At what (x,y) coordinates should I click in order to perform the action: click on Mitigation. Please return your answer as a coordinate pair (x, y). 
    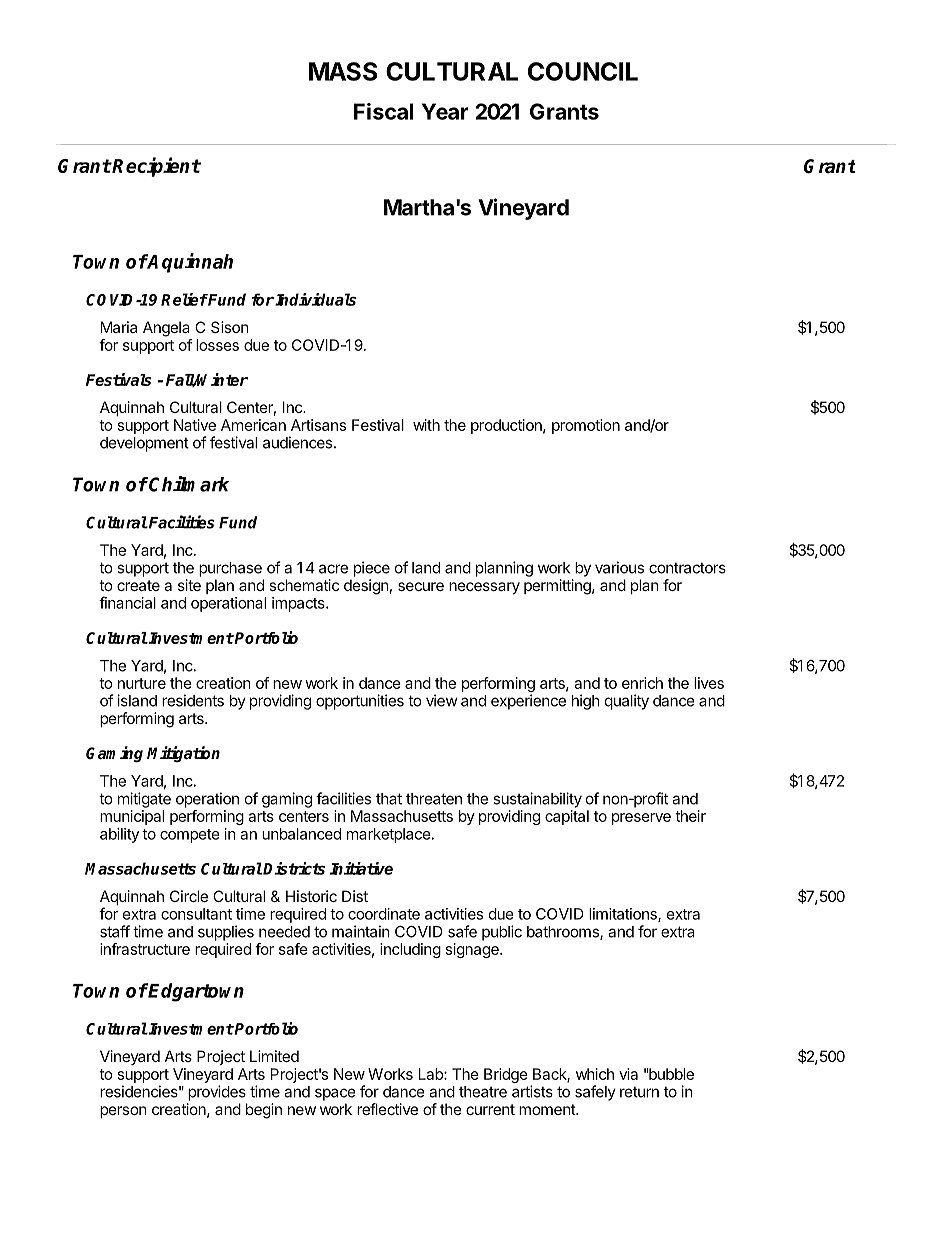
    Looking at the image, I should click on (183, 754).
